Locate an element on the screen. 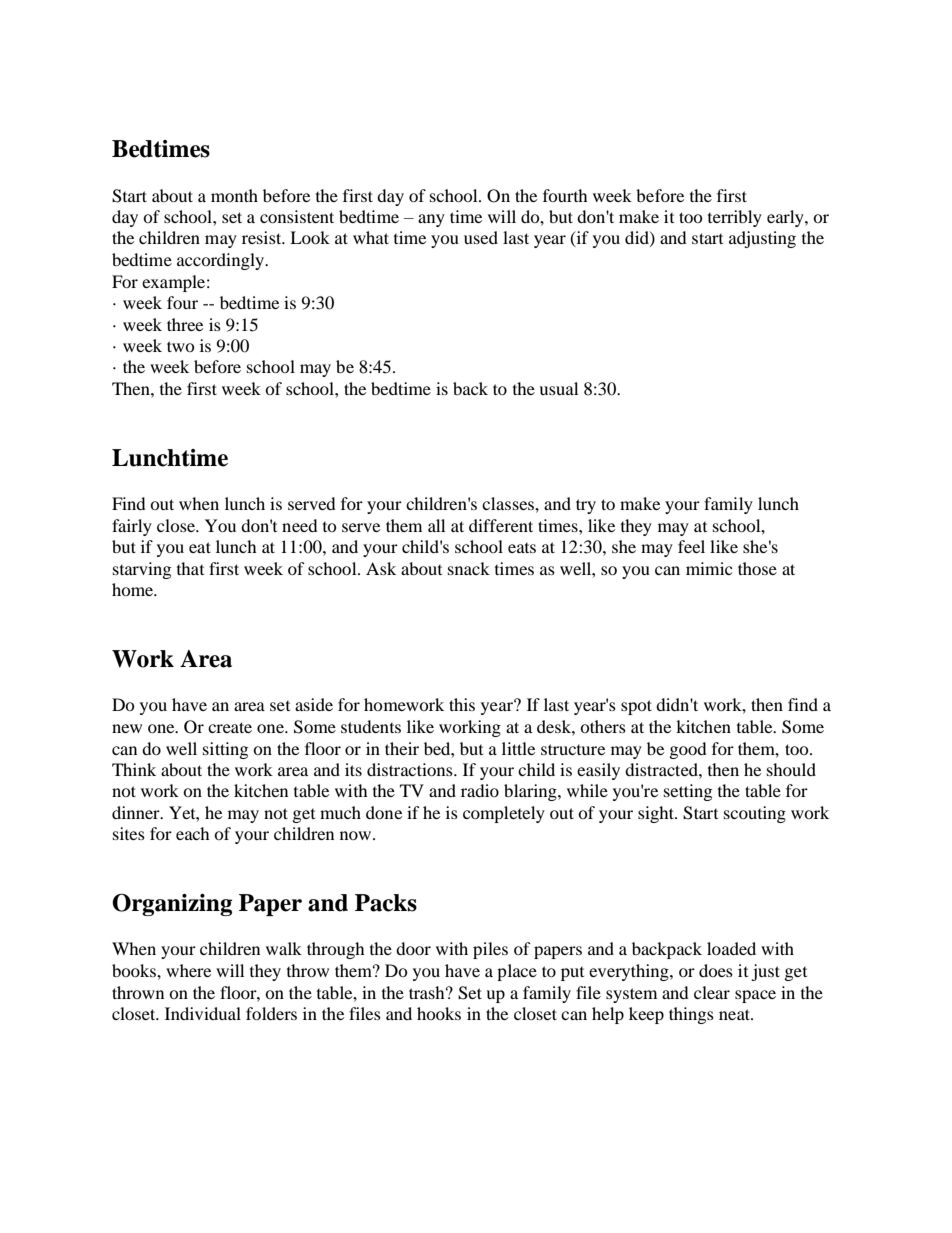 This screenshot has width=952, height=1233. all is located at coordinates (436, 525).
